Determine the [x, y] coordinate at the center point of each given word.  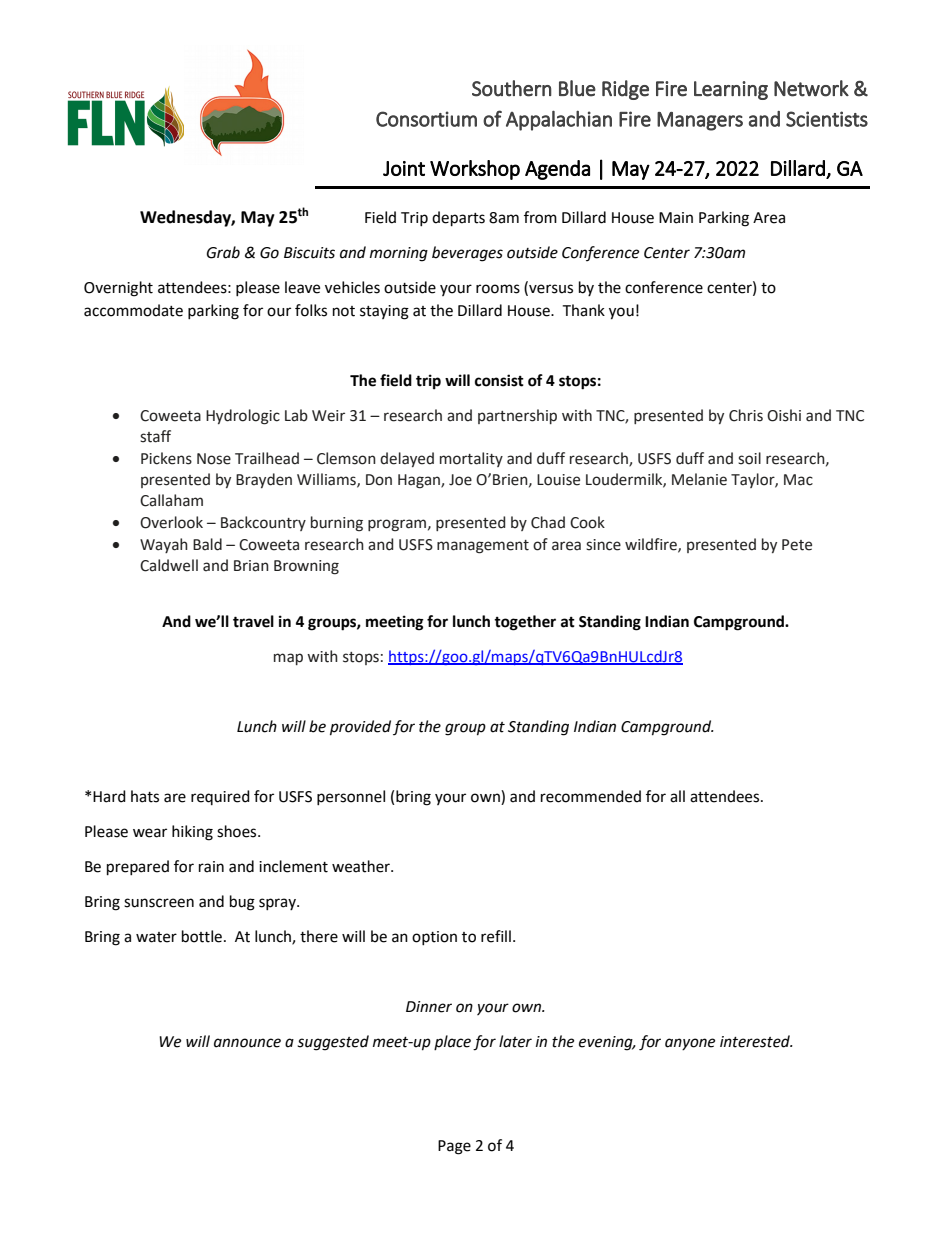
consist [499, 380]
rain [211, 867]
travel [253, 621]
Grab [223, 252]
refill [496, 936]
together [525, 623]
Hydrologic [243, 417]
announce [247, 1043]
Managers [700, 121]
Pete [797, 545]
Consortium [426, 119]
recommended [591, 796]
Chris [746, 415]
